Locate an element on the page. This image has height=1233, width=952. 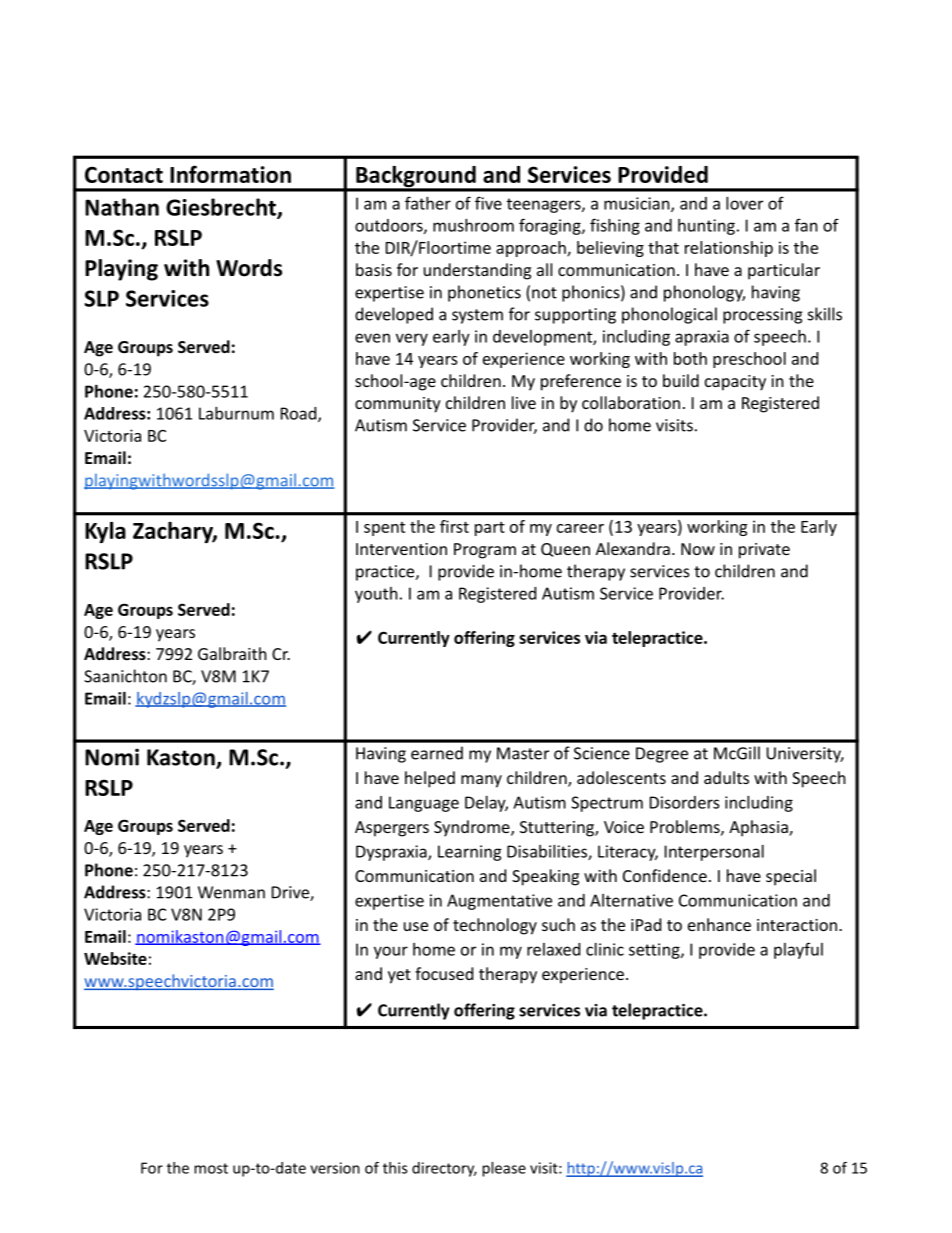
Galbraith is located at coordinates (232, 653).
